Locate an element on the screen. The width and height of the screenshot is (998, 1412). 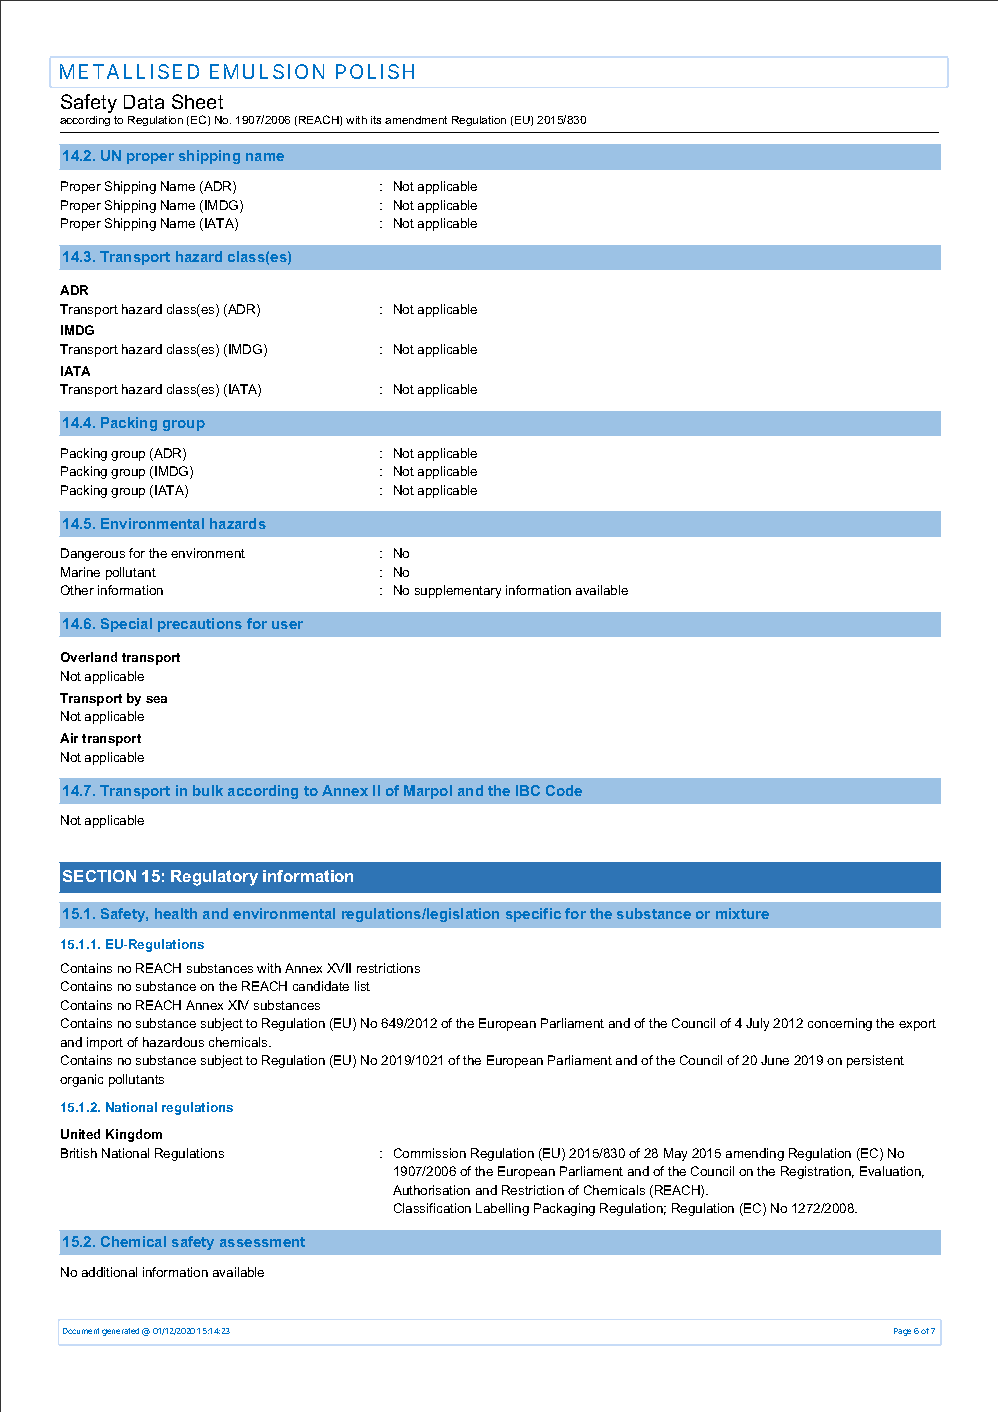
Dangerous is located at coordinates (93, 554).
